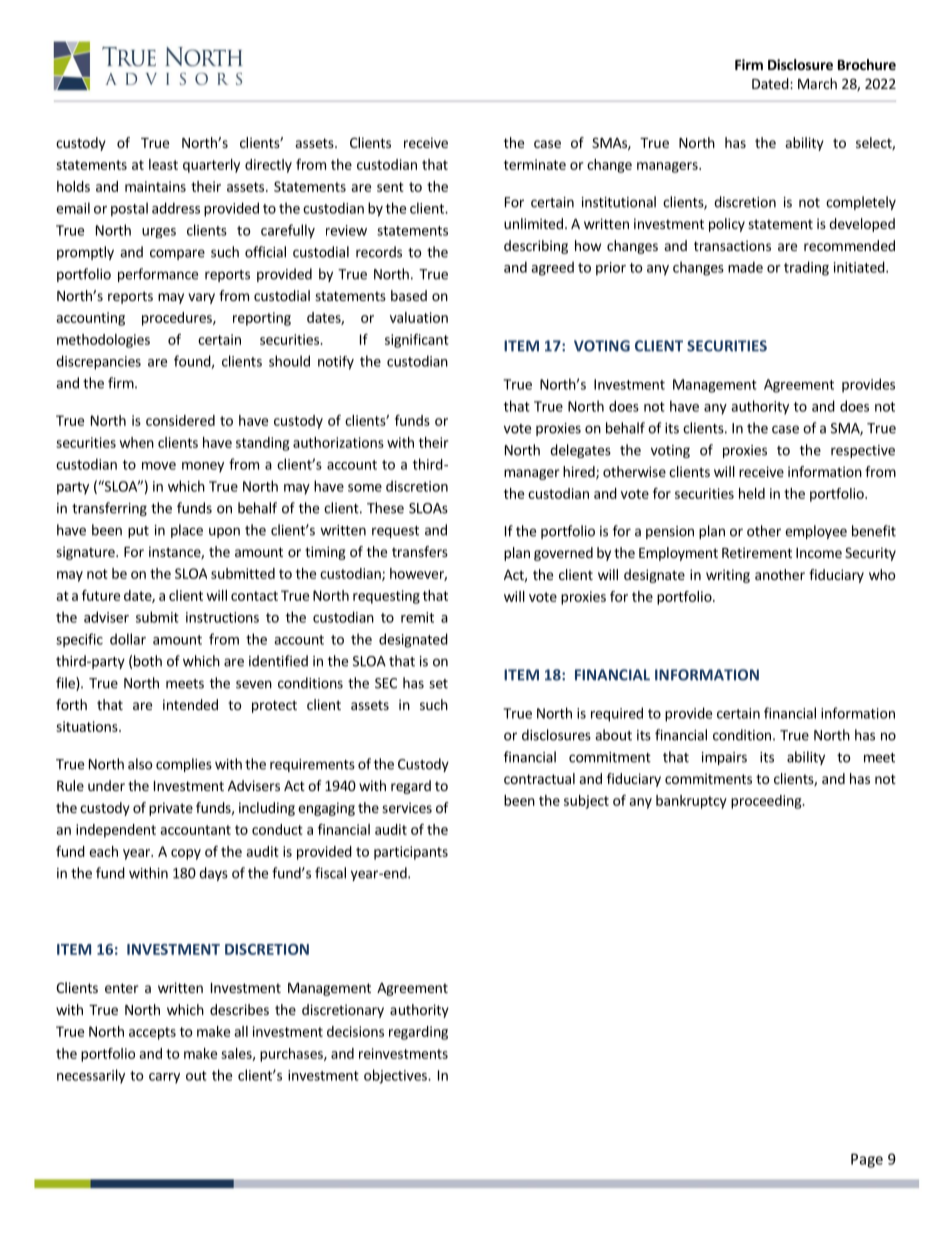 This screenshot has height=1233, width=952. I want to click on carry, so click(164, 1078).
